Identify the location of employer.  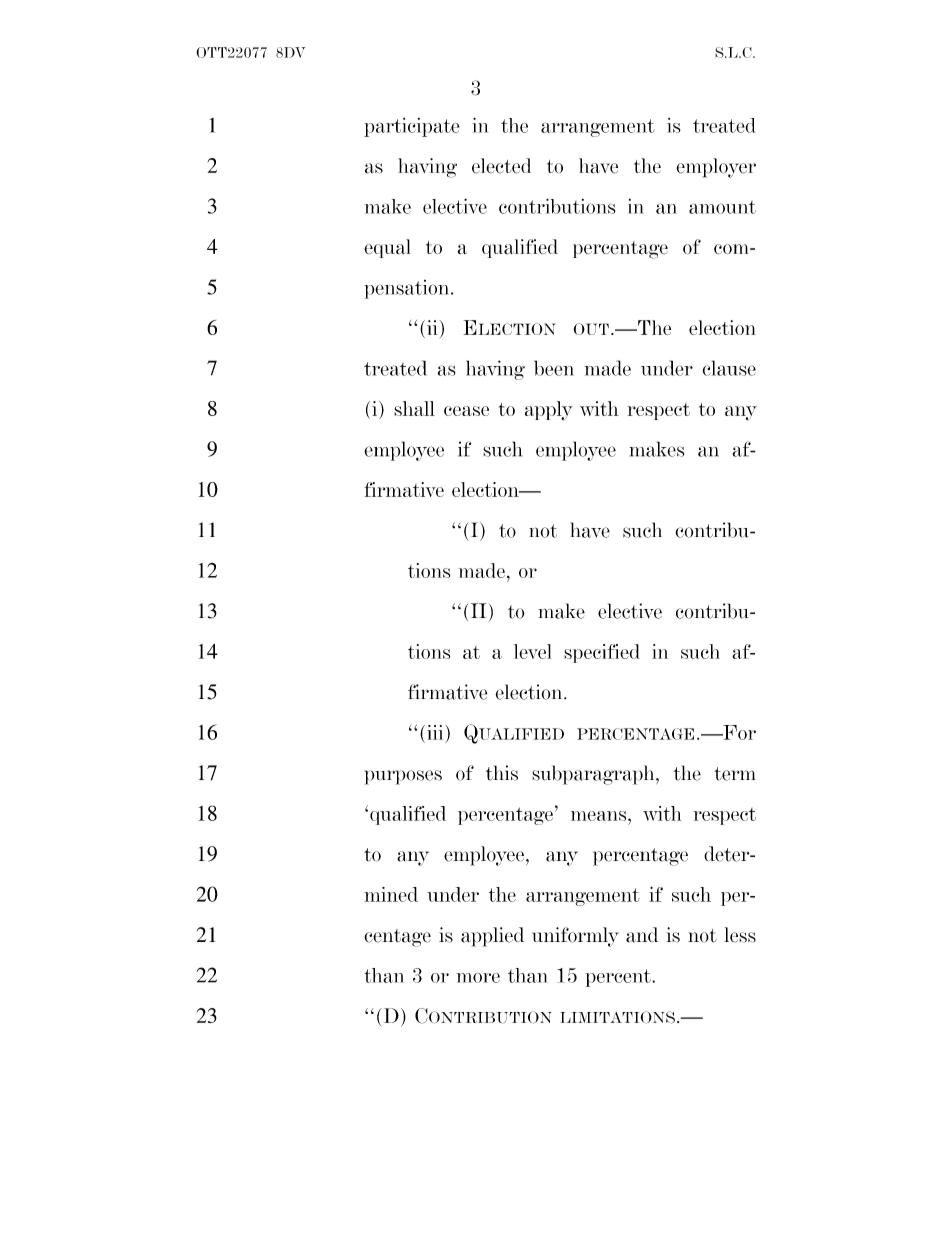
(716, 168).
